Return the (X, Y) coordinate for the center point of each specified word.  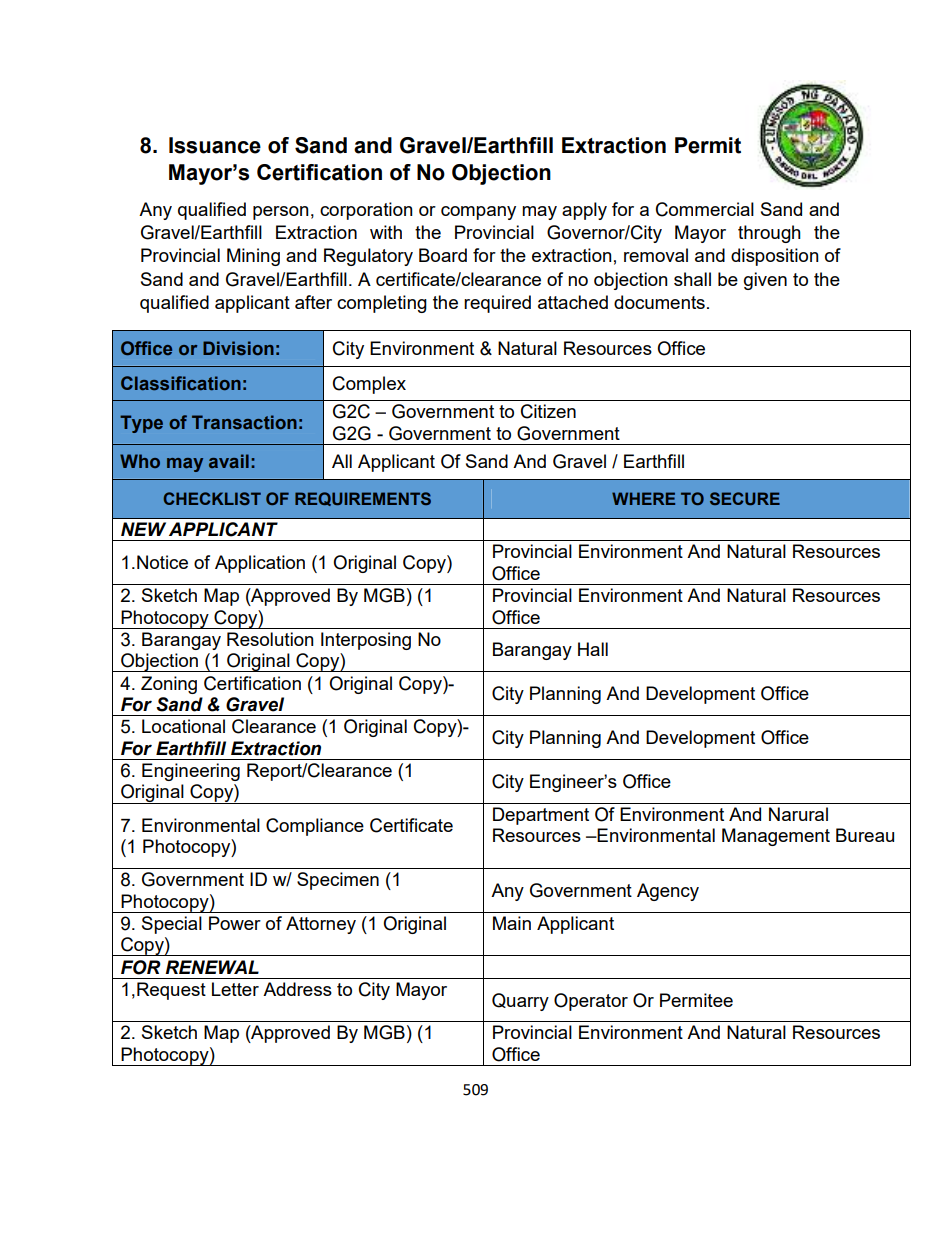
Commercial (705, 209)
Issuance (215, 145)
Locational (183, 726)
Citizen (548, 411)
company (478, 213)
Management (776, 837)
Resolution (270, 639)
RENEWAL (212, 967)
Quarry (520, 1002)
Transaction (244, 422)
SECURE (745, 498)
